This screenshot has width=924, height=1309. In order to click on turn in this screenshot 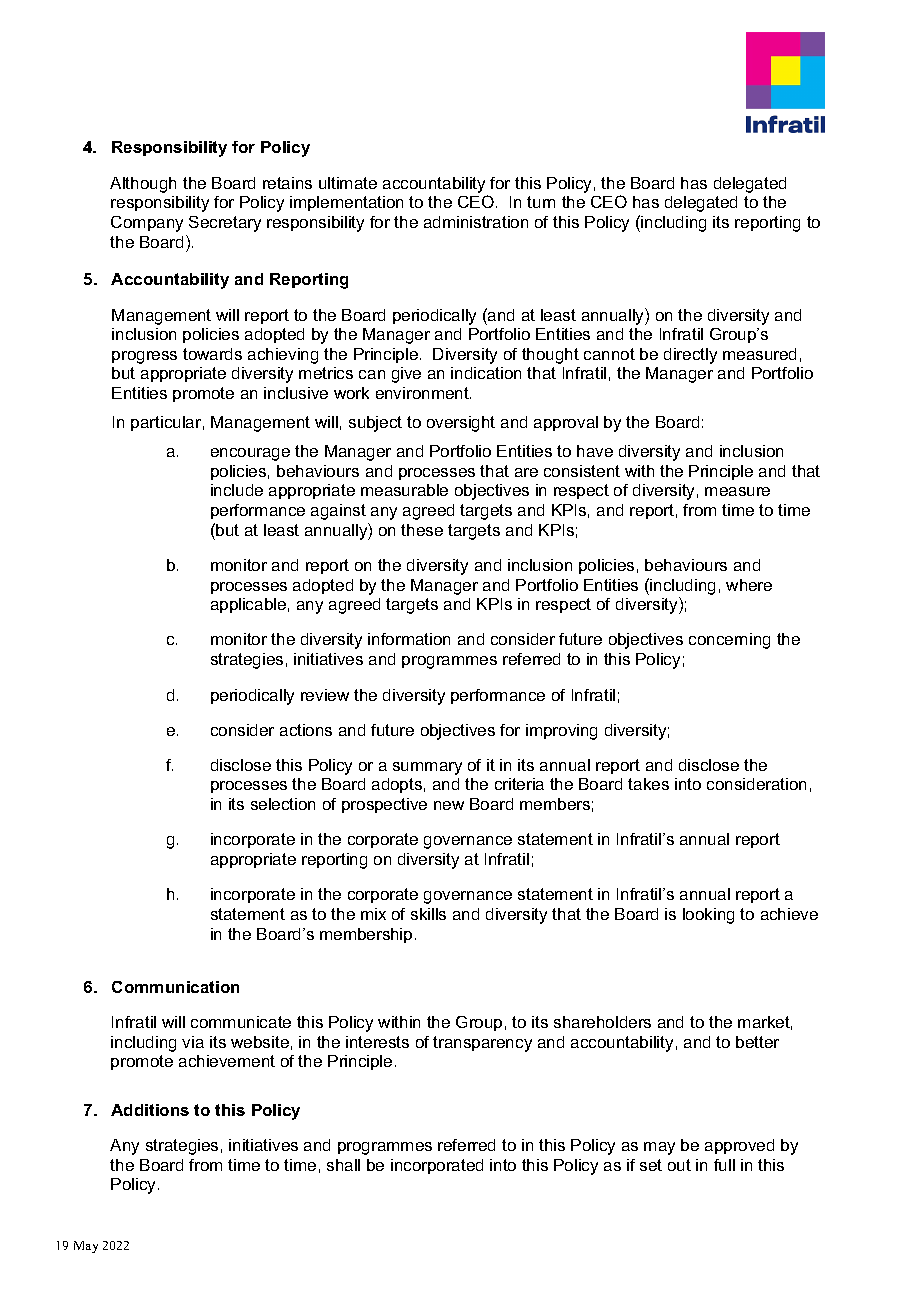, I will do `click(541, 202)`.
